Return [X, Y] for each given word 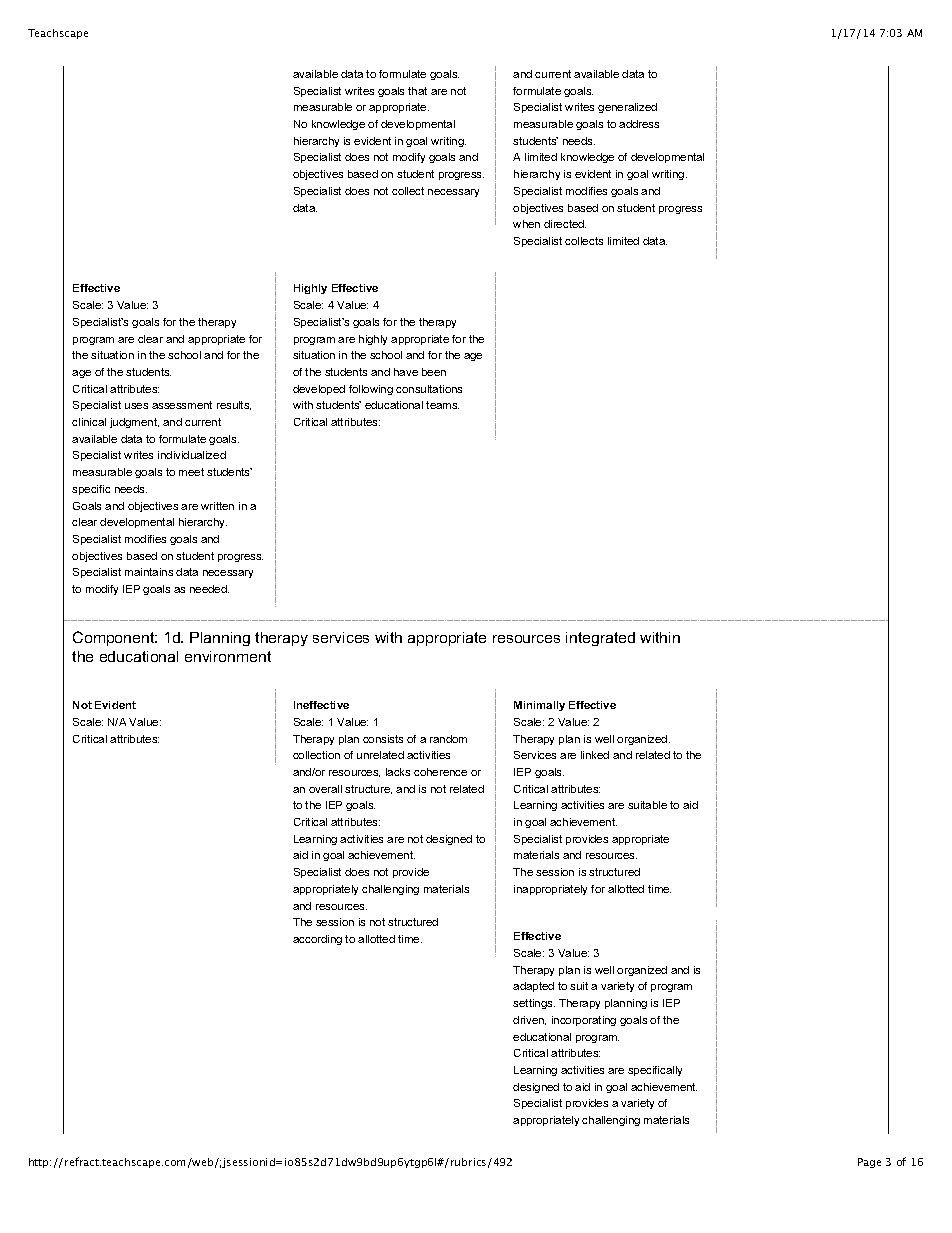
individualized [192, 455]
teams [442, 405]
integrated [600, 639]
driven [529, 1020]
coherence [440, 772]
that [417, 91]
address [639, 124]
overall [325, 789]
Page [869, 1163]
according [317, 940]
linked [595, 755]
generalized [627, 108]
